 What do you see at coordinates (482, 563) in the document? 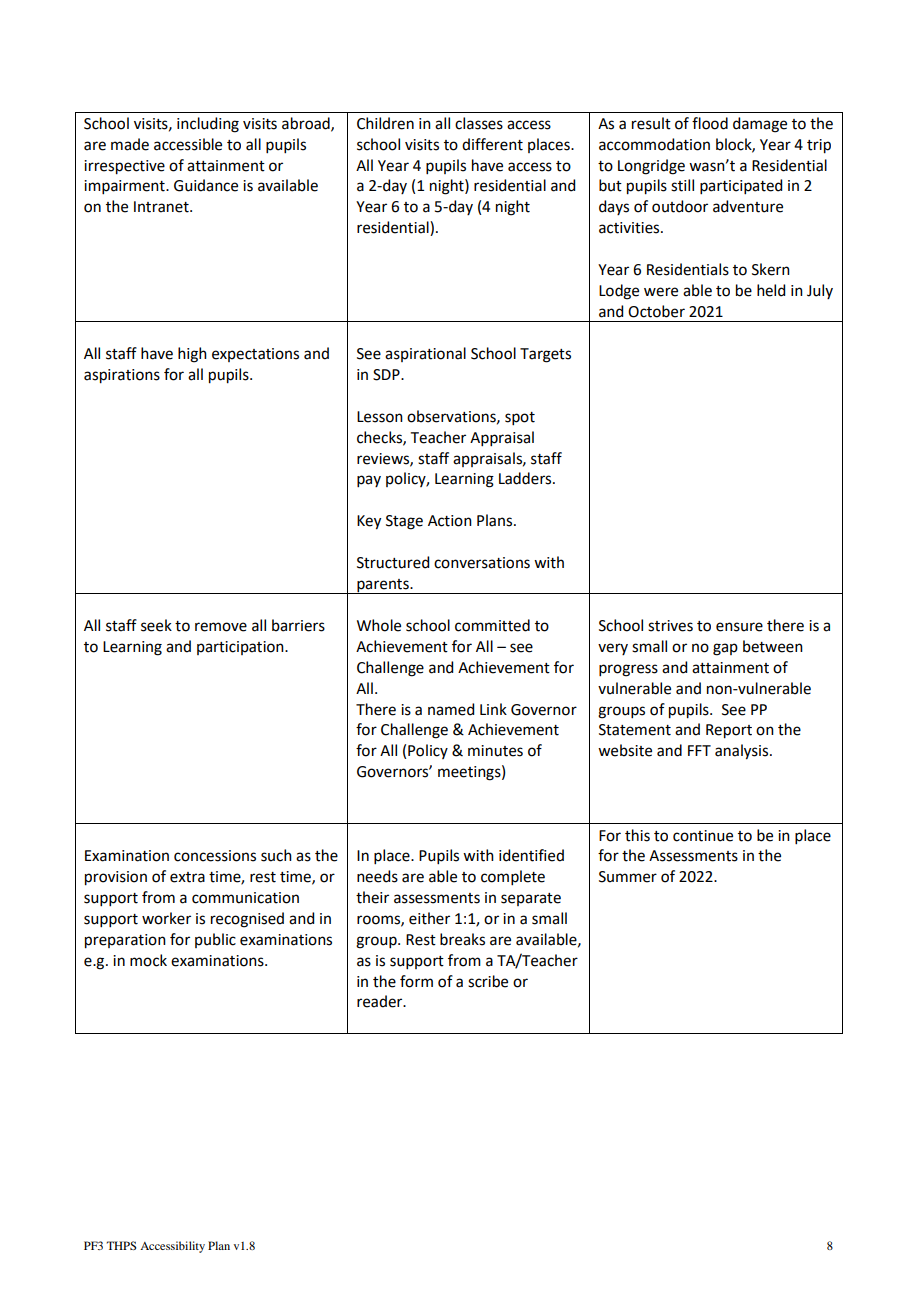
I see `conversations` at bounding box center [482, 563].
